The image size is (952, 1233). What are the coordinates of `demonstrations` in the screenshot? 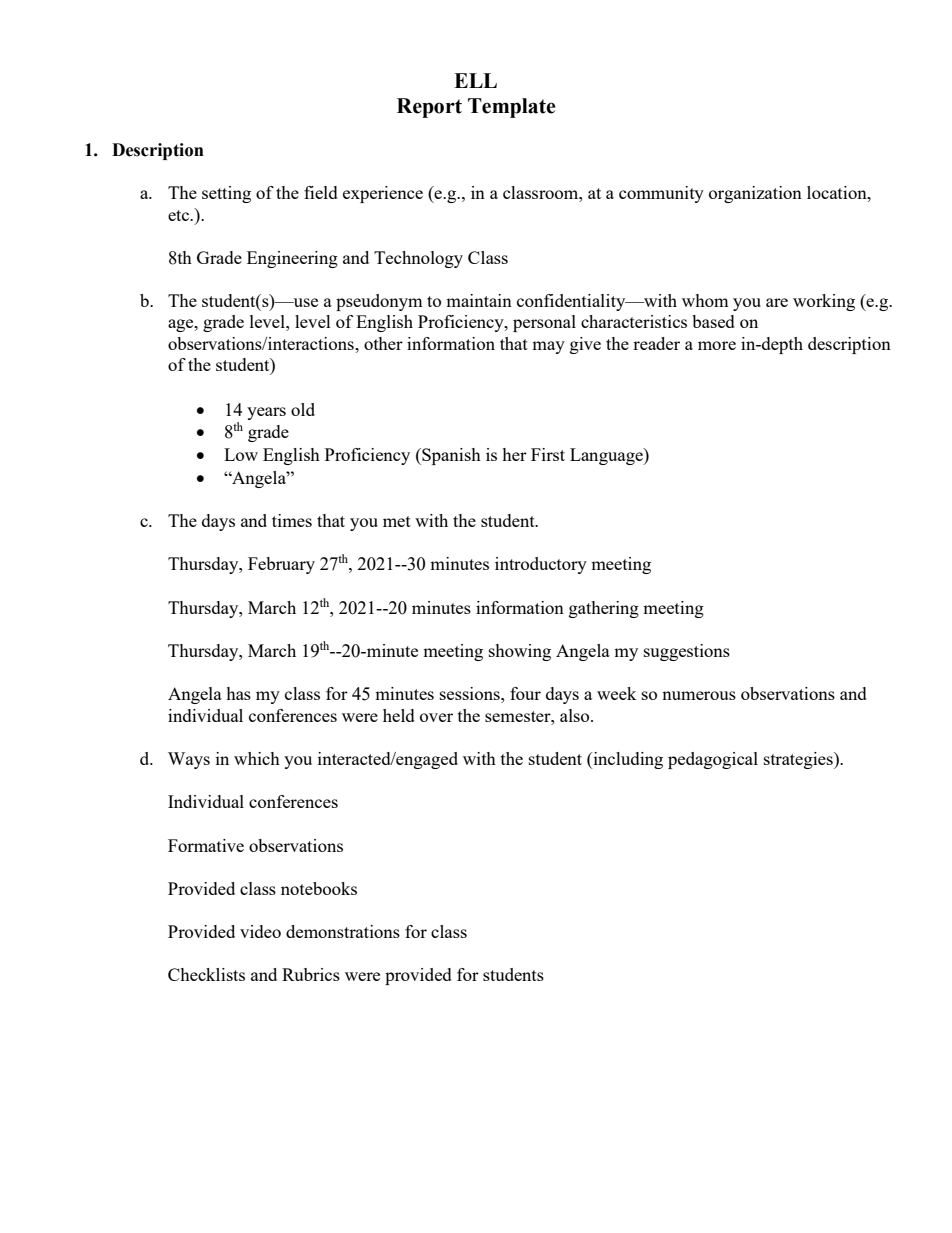 It's located at (343, 931).
